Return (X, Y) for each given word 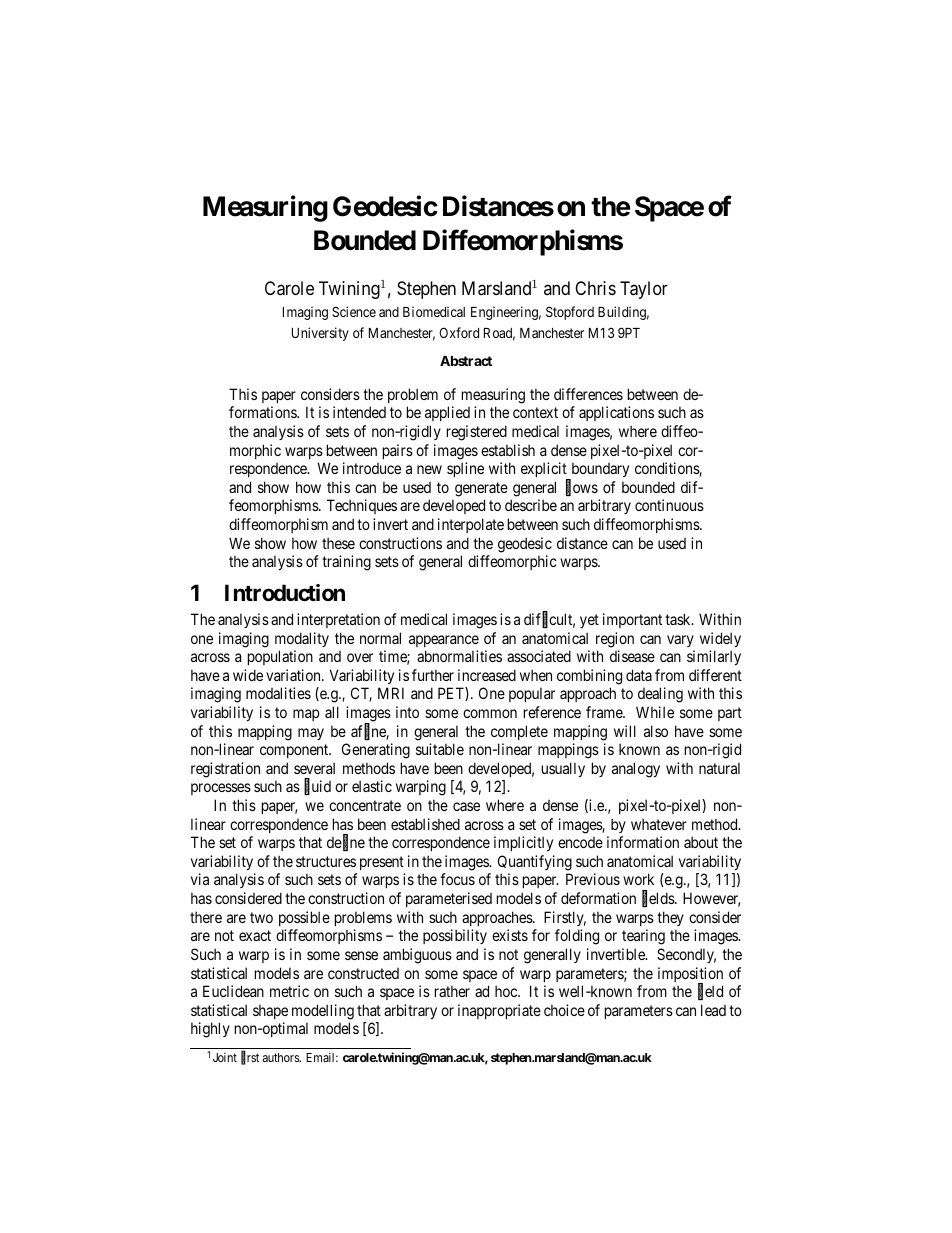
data (639, 675)
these (338, 543)
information (643, 842)
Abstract (466, 361)
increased (487, 675)
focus (457, 879)
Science (354, 311)
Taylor (644, 290)
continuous (669, 505)
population (280, 657)
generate (481, 489)
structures (326, 861)
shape (270, 1011)
